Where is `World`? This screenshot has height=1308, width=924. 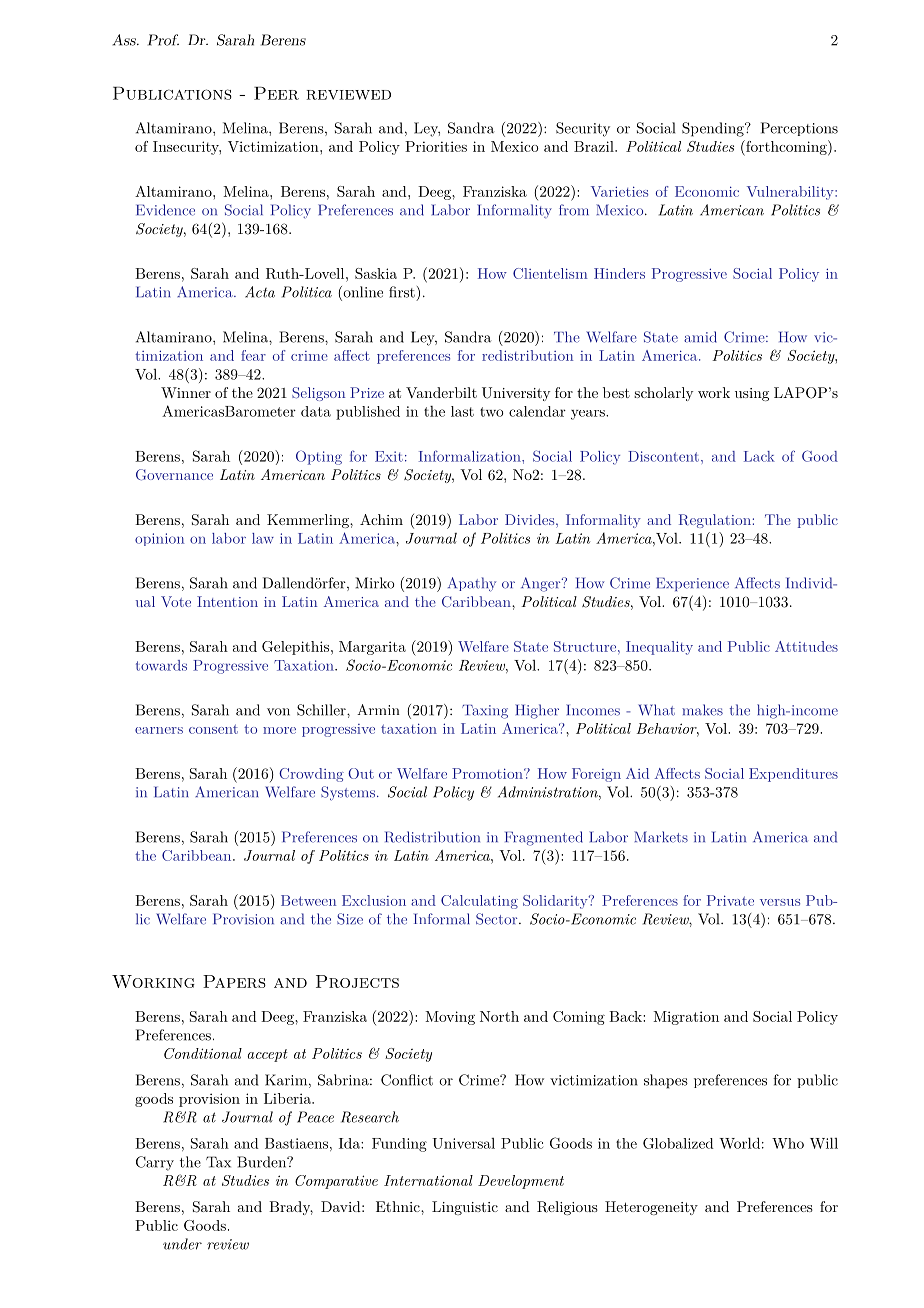
World is located at coordinates (739, 1143).
